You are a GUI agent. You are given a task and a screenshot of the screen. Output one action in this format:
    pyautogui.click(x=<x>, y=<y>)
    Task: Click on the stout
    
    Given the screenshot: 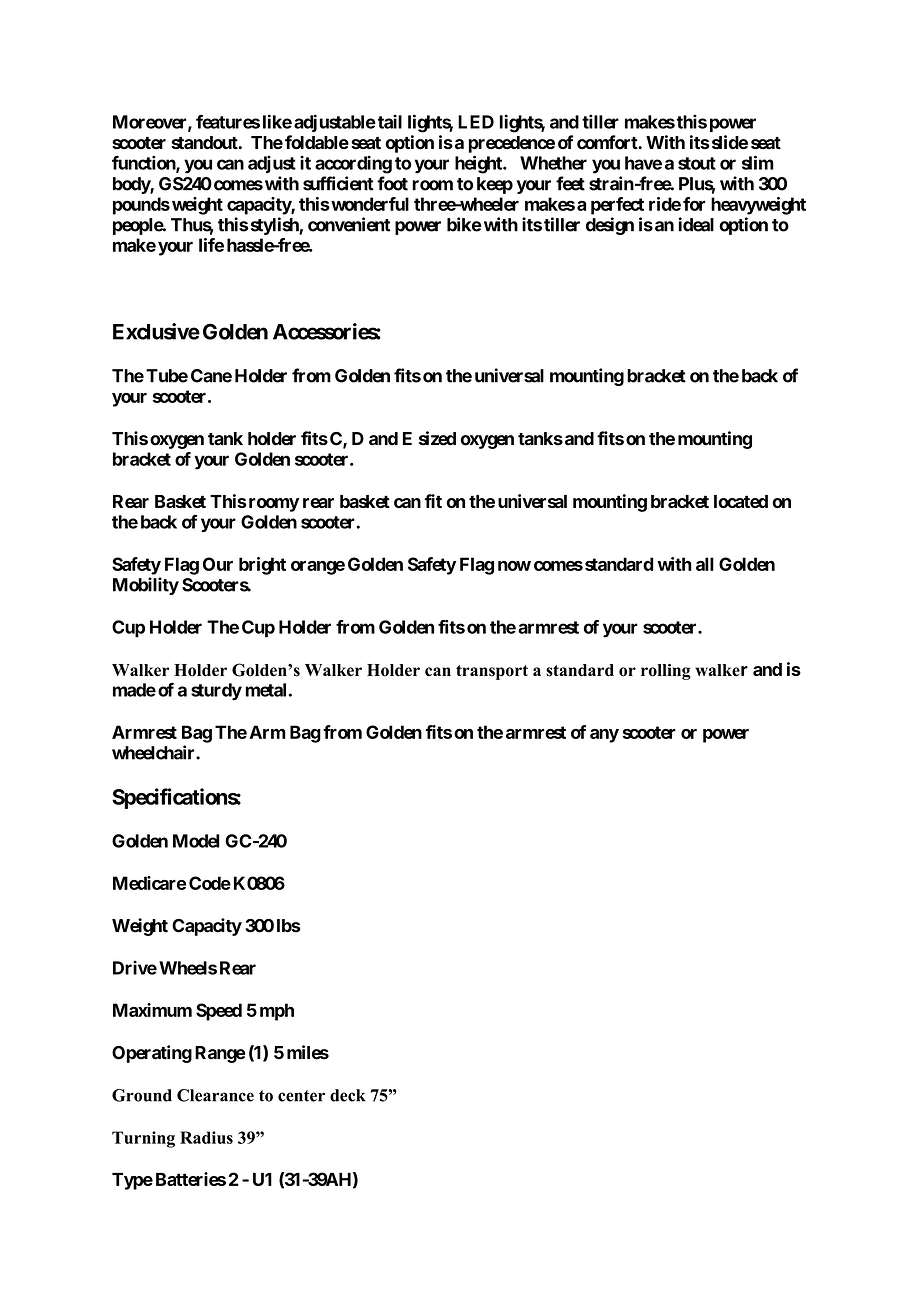 What is the action you would take?
    pyautogui.click(x=697, y=163)
